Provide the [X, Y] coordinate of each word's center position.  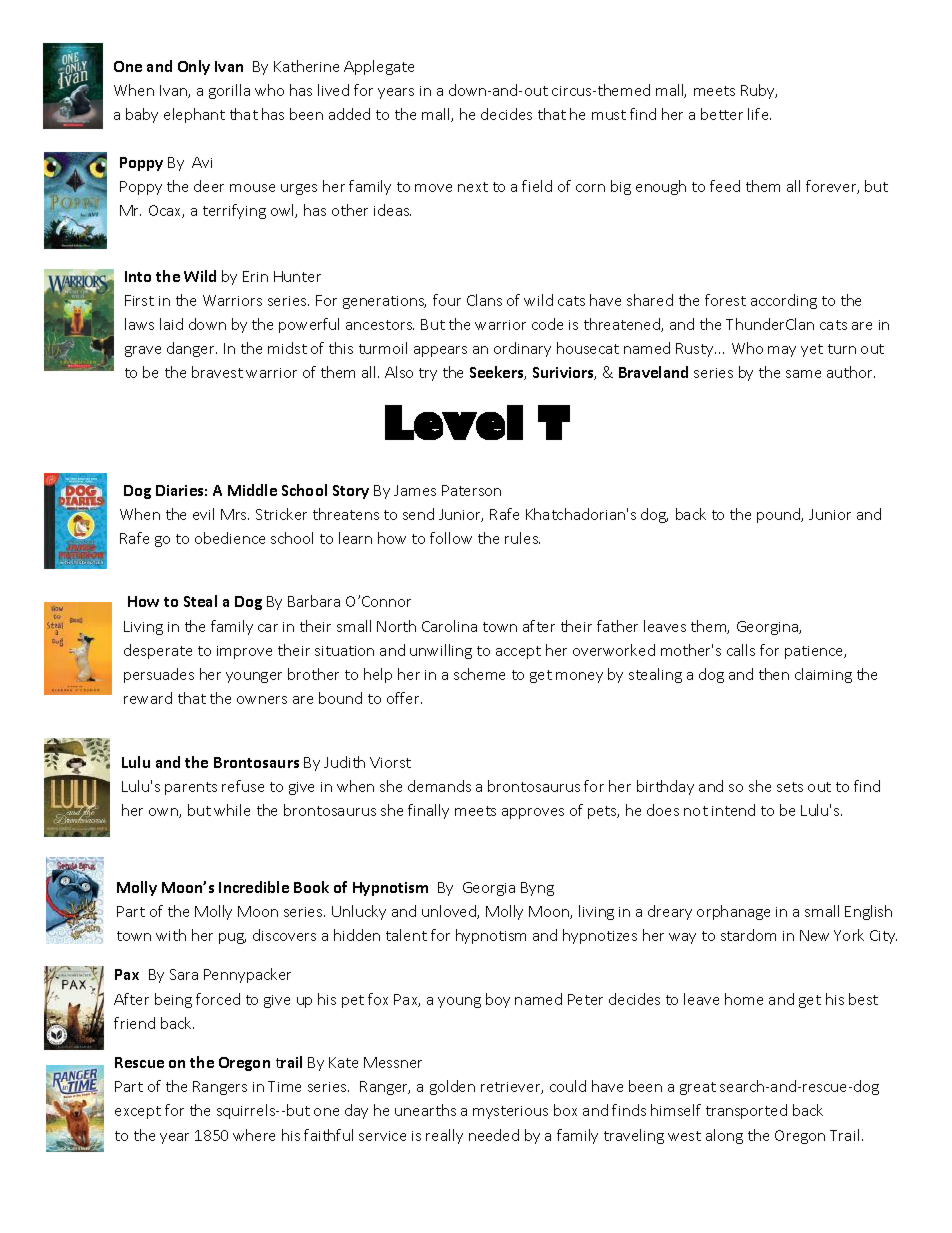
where [254, 1135]
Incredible [254, 887]
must [609, 115]
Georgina [769, 628]
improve [244, 652]
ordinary [522, 349]
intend [733, 810]
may [782, 351]
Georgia [489, 889]
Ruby [759, 91]
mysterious [510, 1112]
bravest [217, 372]
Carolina [449, 626]
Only [194, 67]
